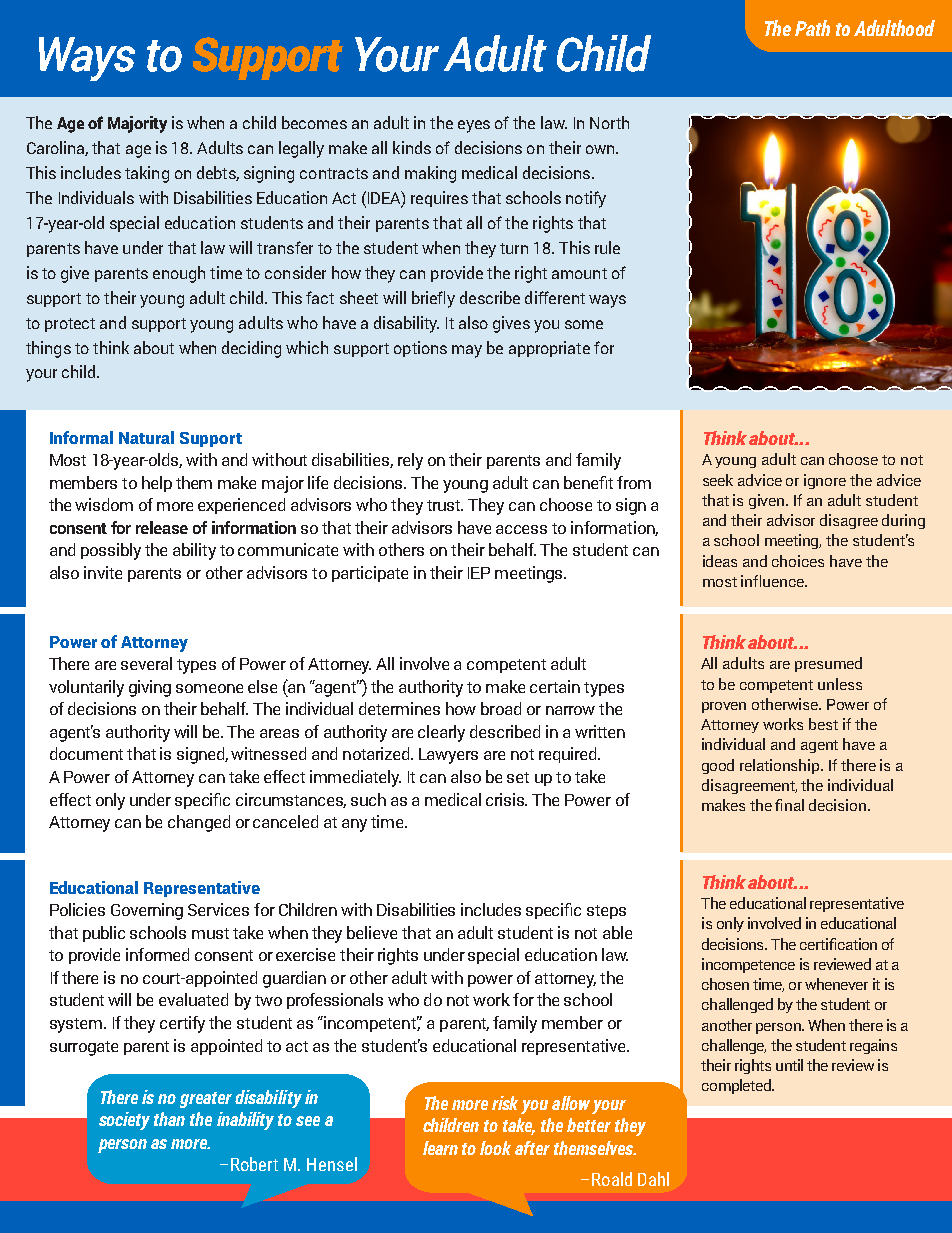 The height and width of the document is (1233, 952). What do you see at coordinates (495, 1148) in the document?
I see `look` at bounding box center [495, 1148].
